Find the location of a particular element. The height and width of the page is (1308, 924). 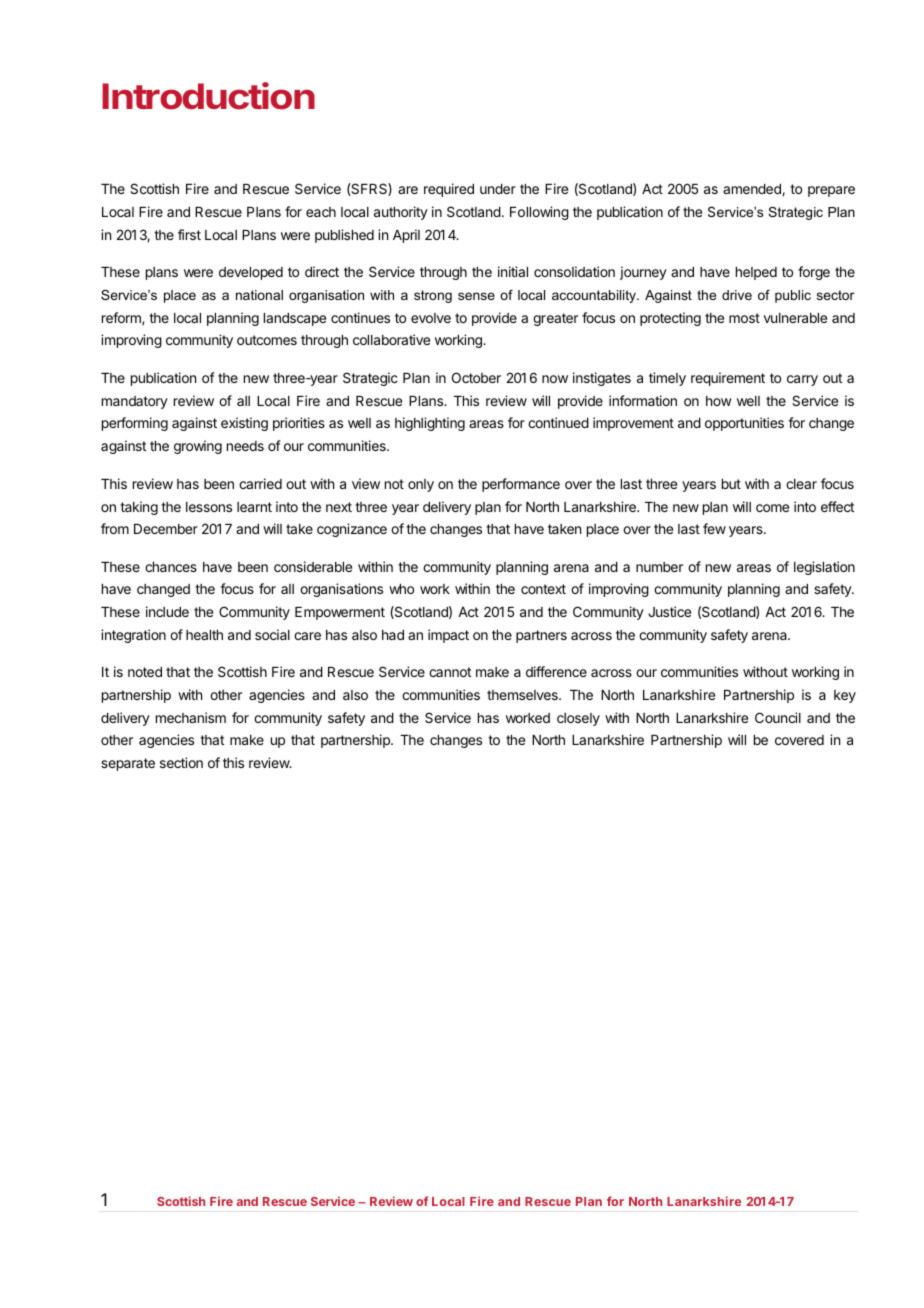

performance is located at coordinates (521, 485).
